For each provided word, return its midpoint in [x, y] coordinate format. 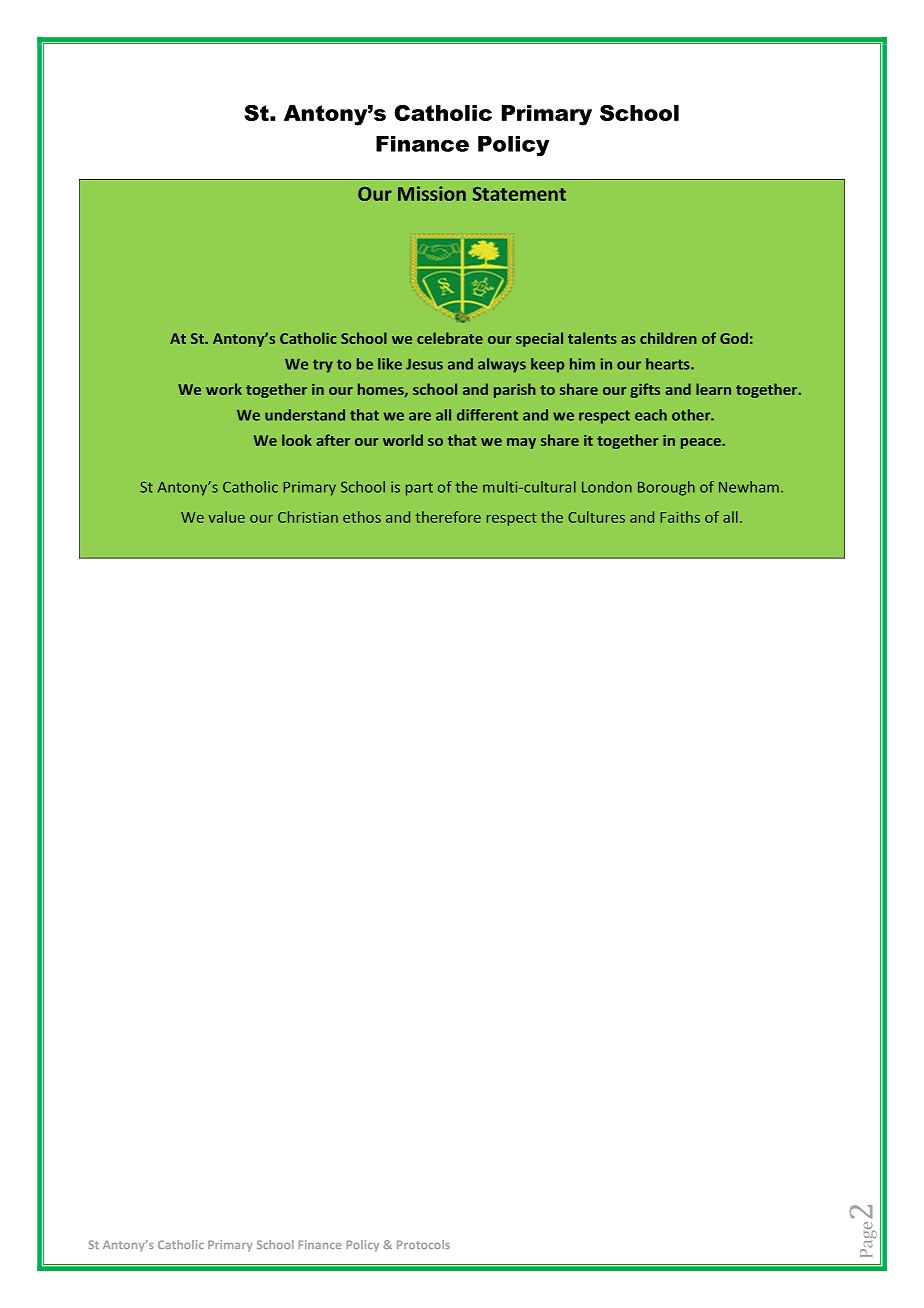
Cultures [596, 517]
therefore [448, 517]
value [226, 517]
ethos [362, 517]
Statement [519, 194]
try [323, 366]
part [419, 489]
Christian [308, 517]
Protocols [423, 1244]
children [668, 338]
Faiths [680, 517]
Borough [666, 488]
